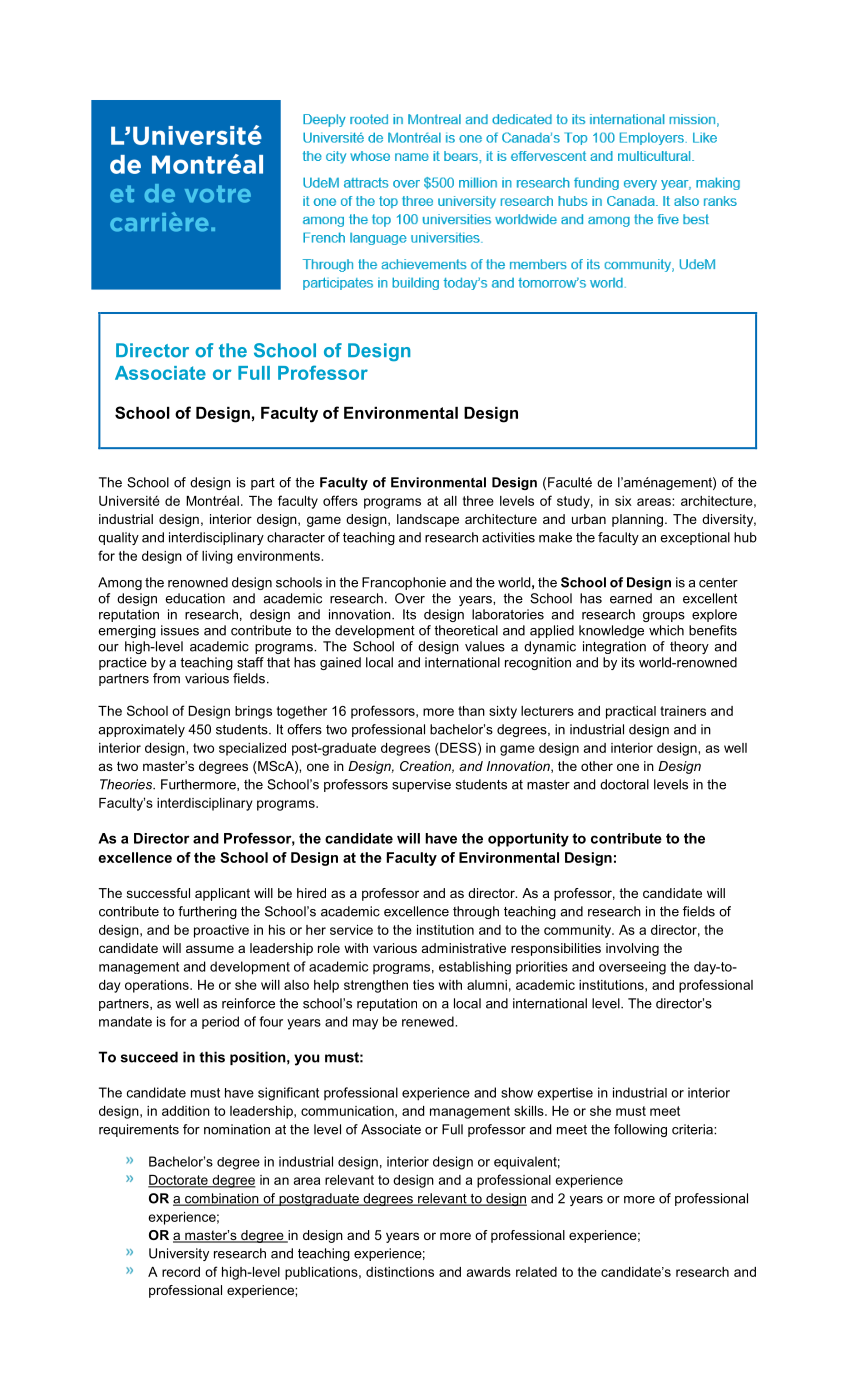 The height and width of the image is (1400, 849). Describe the element at coordinates (471, 711) in the image. I see `than` at that location.
